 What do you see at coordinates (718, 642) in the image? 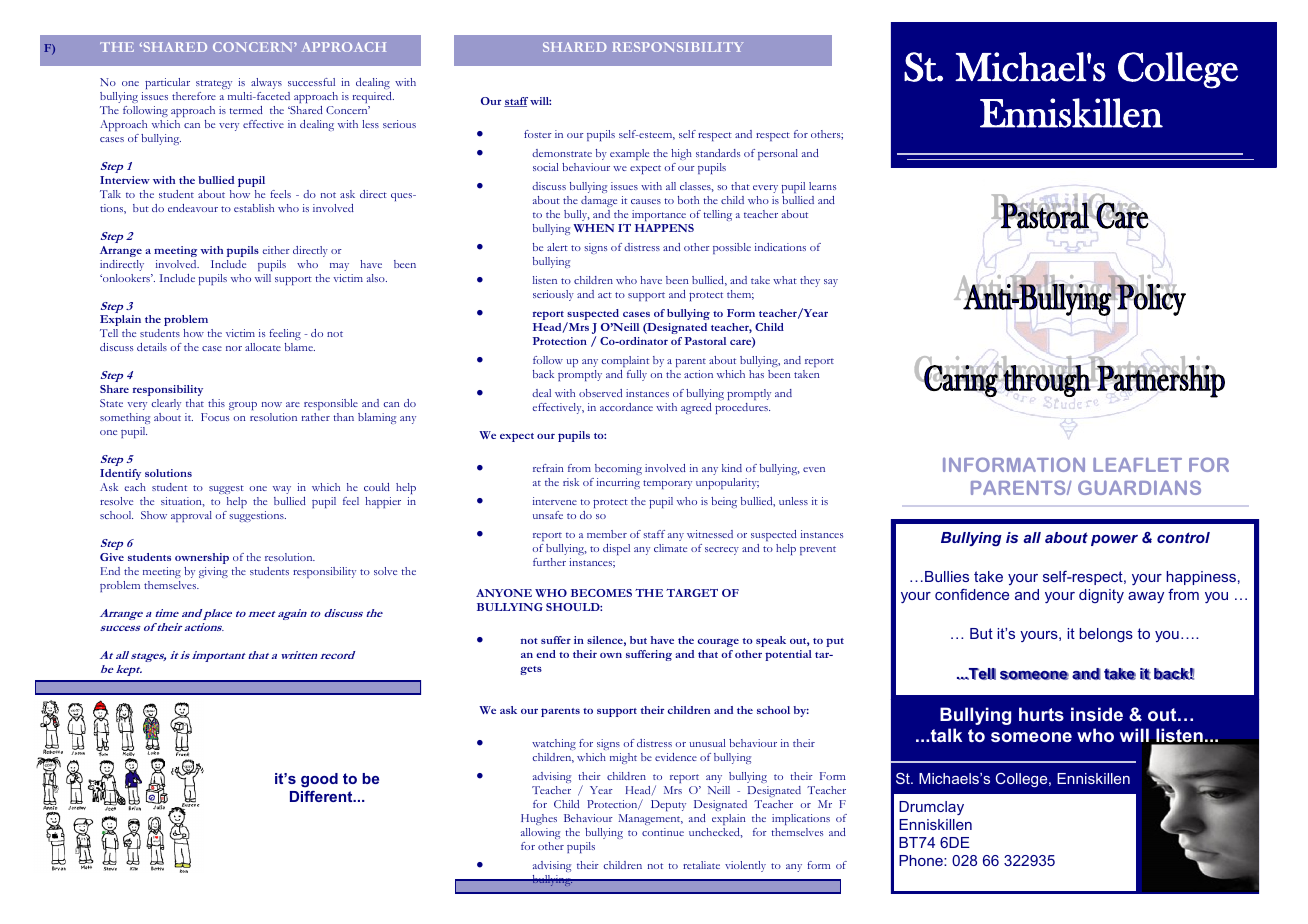
I see `courage` at bounding box center [718, 642].
